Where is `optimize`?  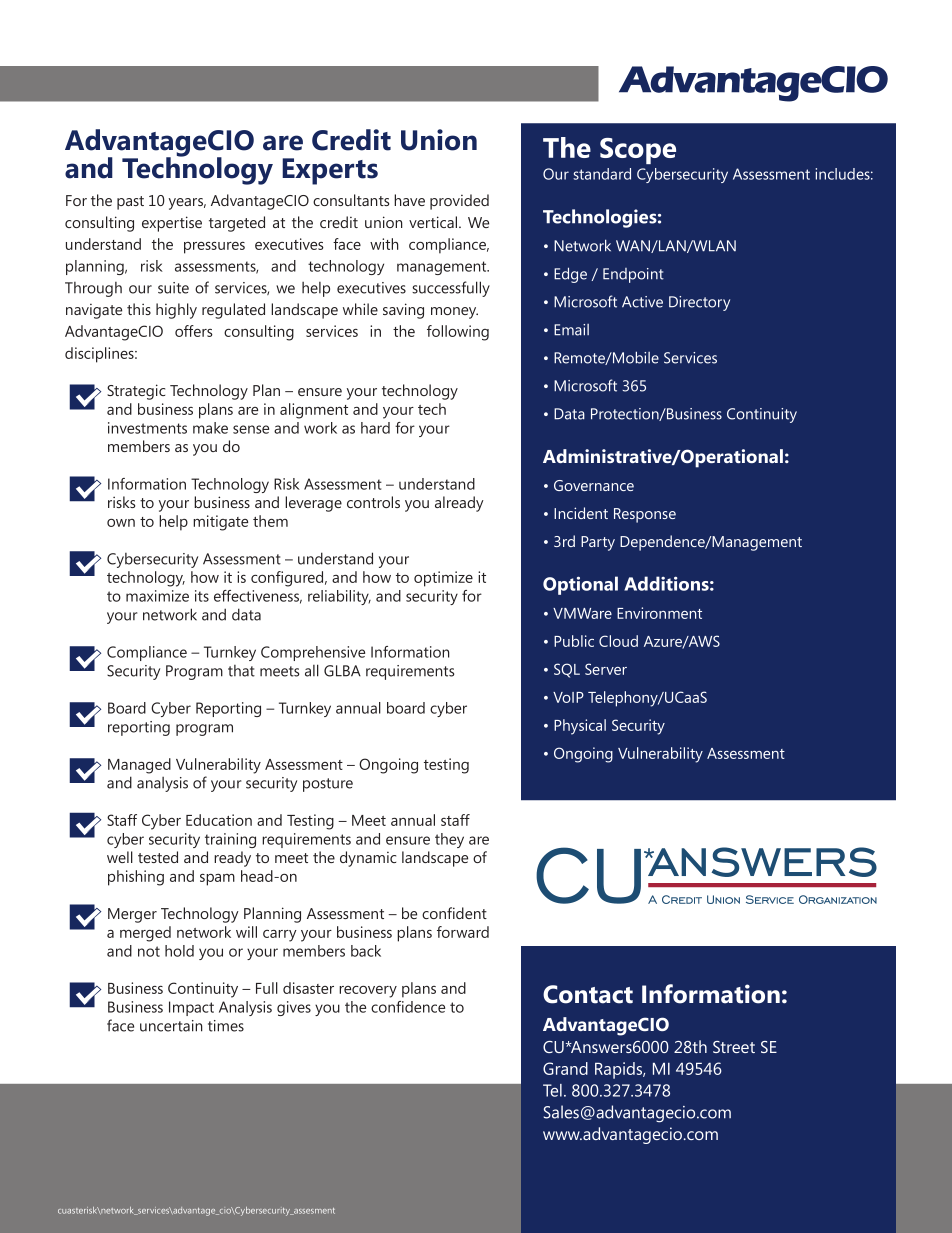
optimize is located at coordinates (443, 579).
